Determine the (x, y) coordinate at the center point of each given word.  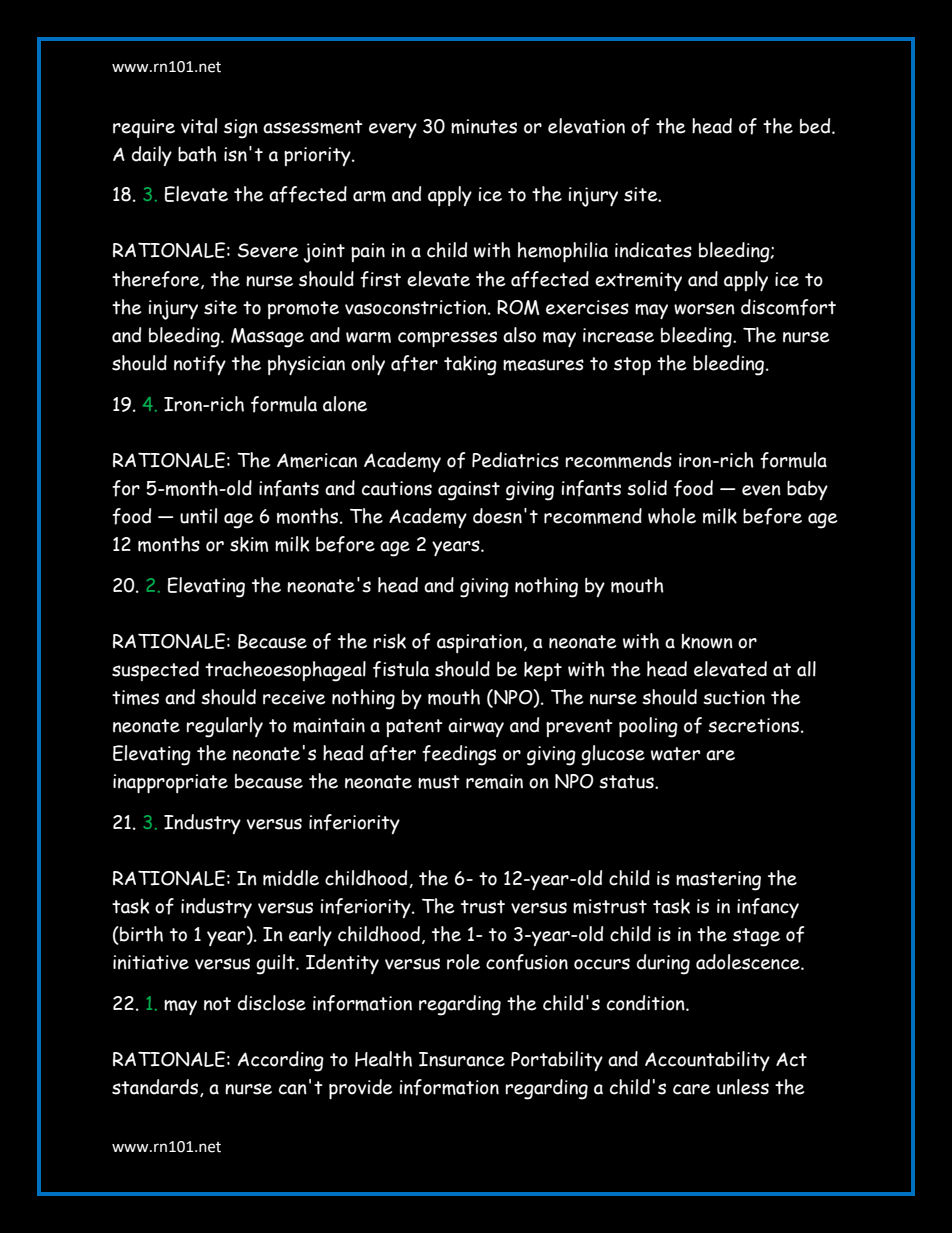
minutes (484, 126)
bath (197, 154)
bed (816, 126)
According (281, 1061)
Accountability (707, 1061)
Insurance (462, 1059)
